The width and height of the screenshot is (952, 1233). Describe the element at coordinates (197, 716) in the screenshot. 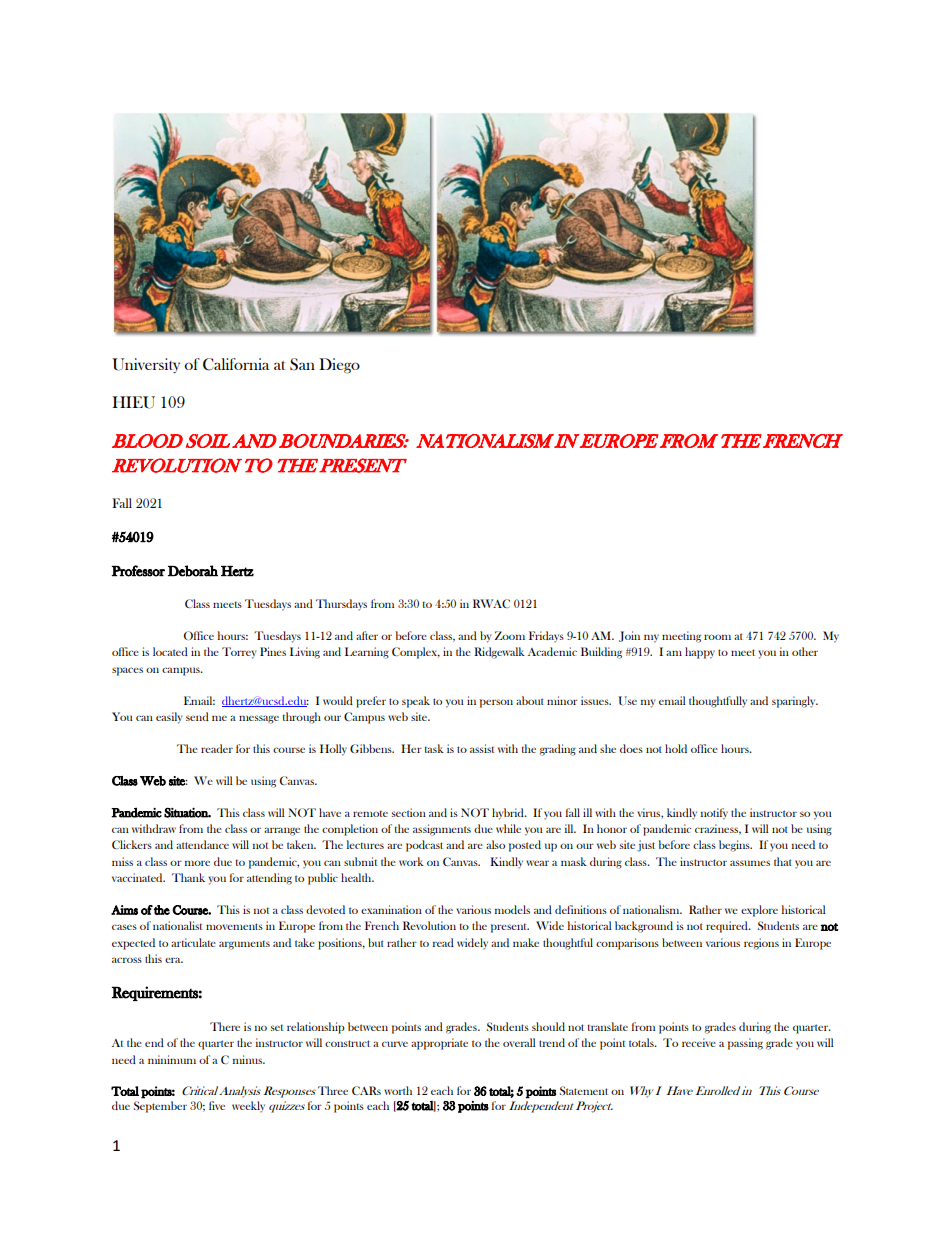

I see `send` at that location.
